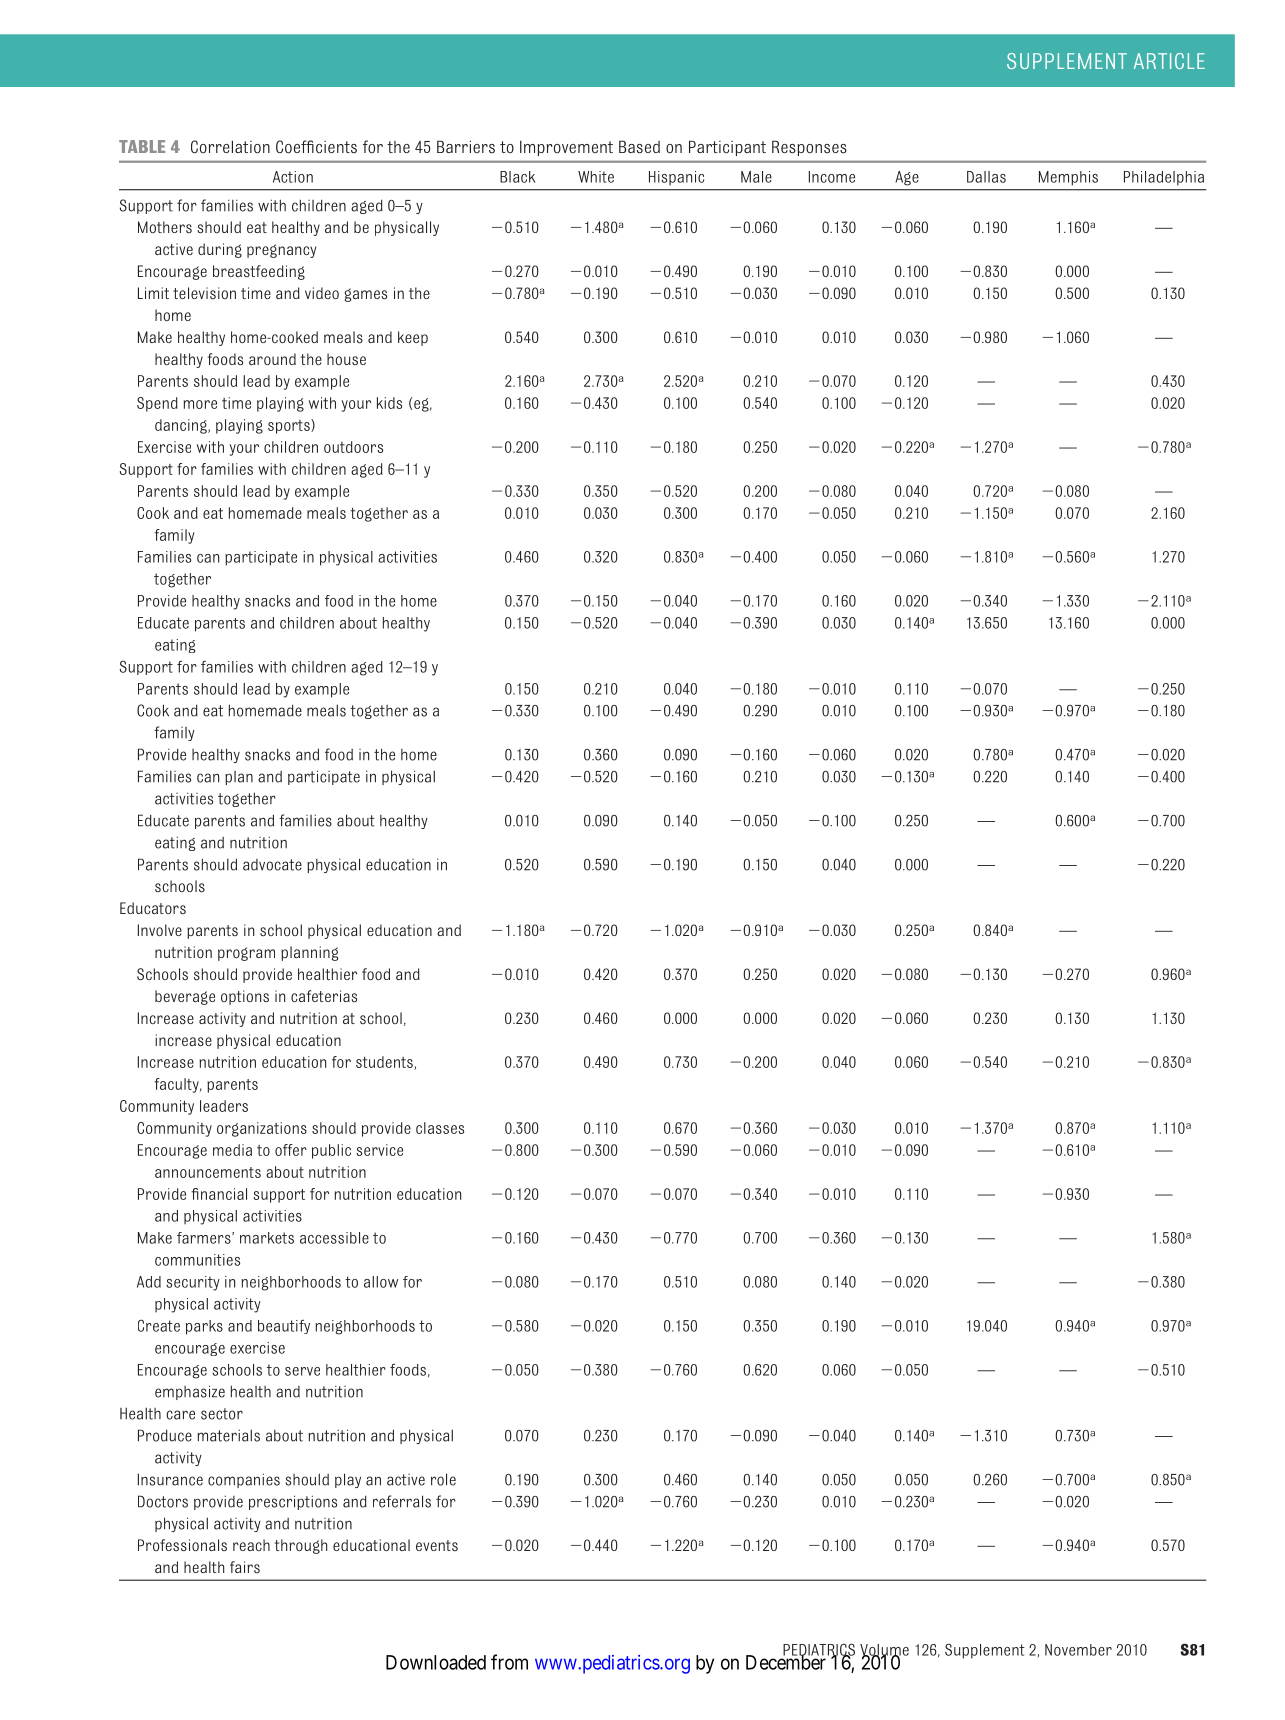 The width and height of the page is (1285, 1720). I want to click on Correlation, so click(230, 147).
